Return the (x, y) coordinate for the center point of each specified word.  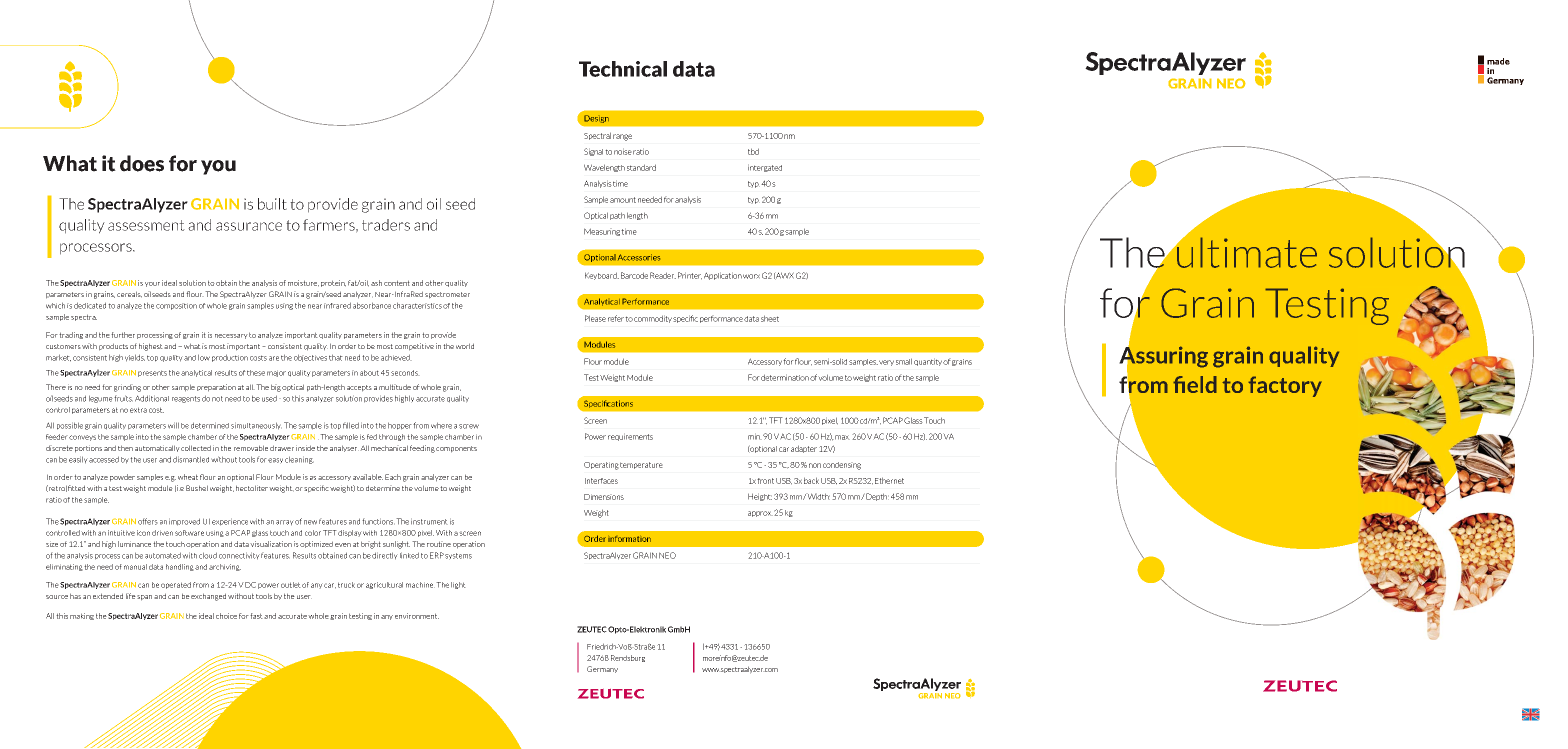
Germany (602, 669)
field (1195, 384)
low (204, 357)
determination (785, 377)
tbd (753, 151)
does (142, 163)
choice (226, 616)
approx (760, 514)
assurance (249, 226)
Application (723, 276)
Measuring (602, 232)
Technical (623, 69)
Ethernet (889, 480)
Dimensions (604, 497)
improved (184, 522)
